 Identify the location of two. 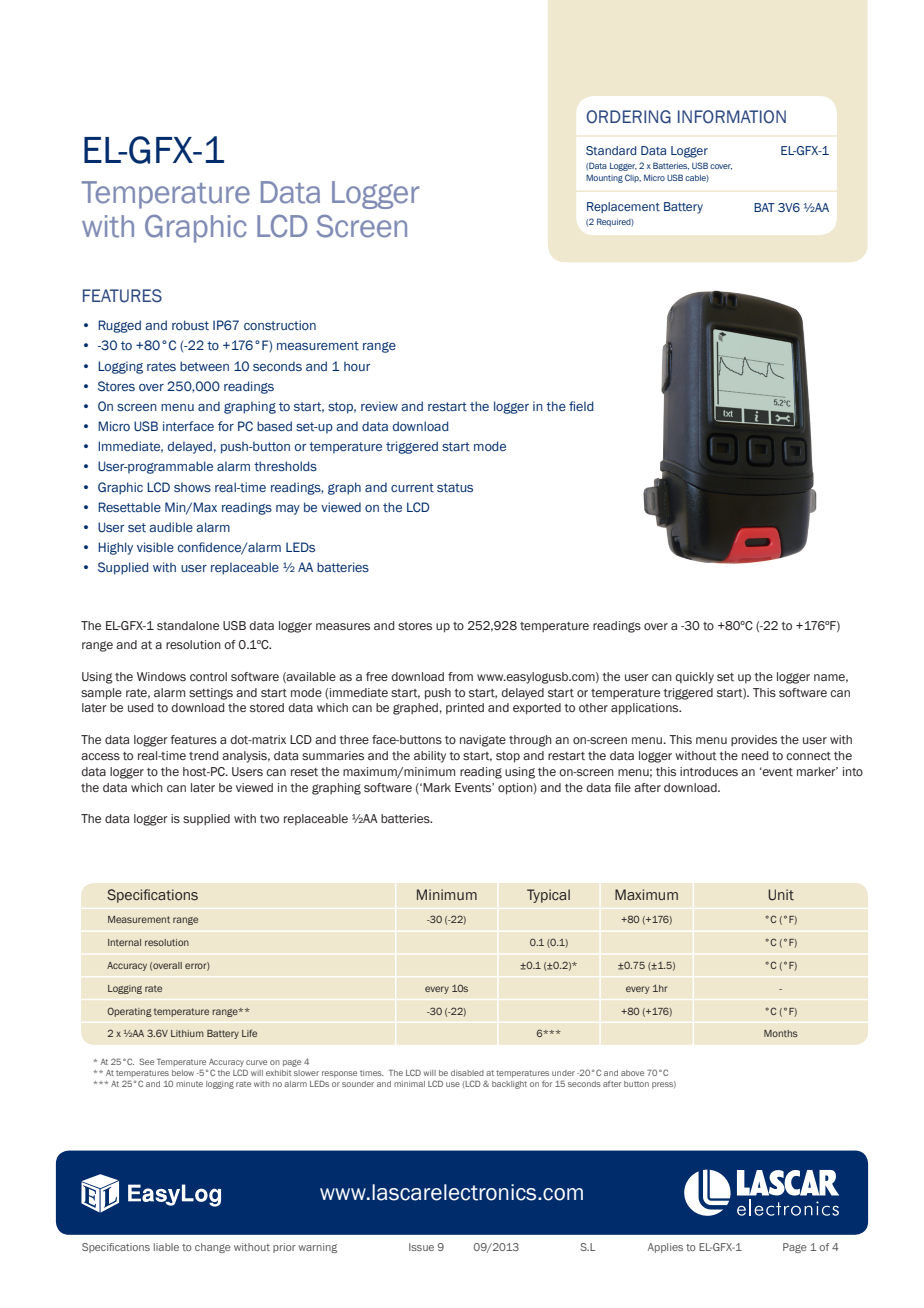
(269, 819).
